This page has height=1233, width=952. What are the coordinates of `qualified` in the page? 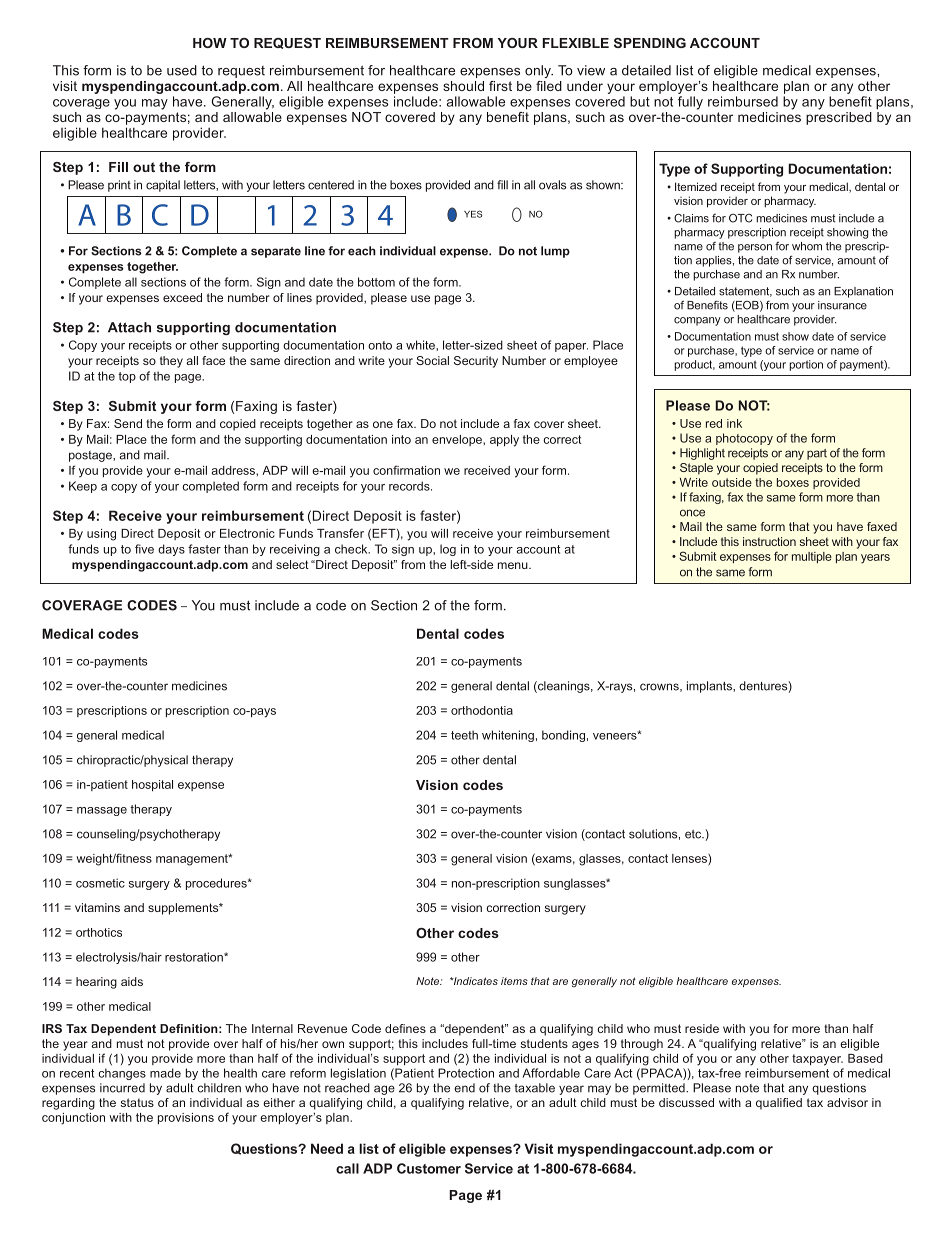 It's located at (779, 1104).
